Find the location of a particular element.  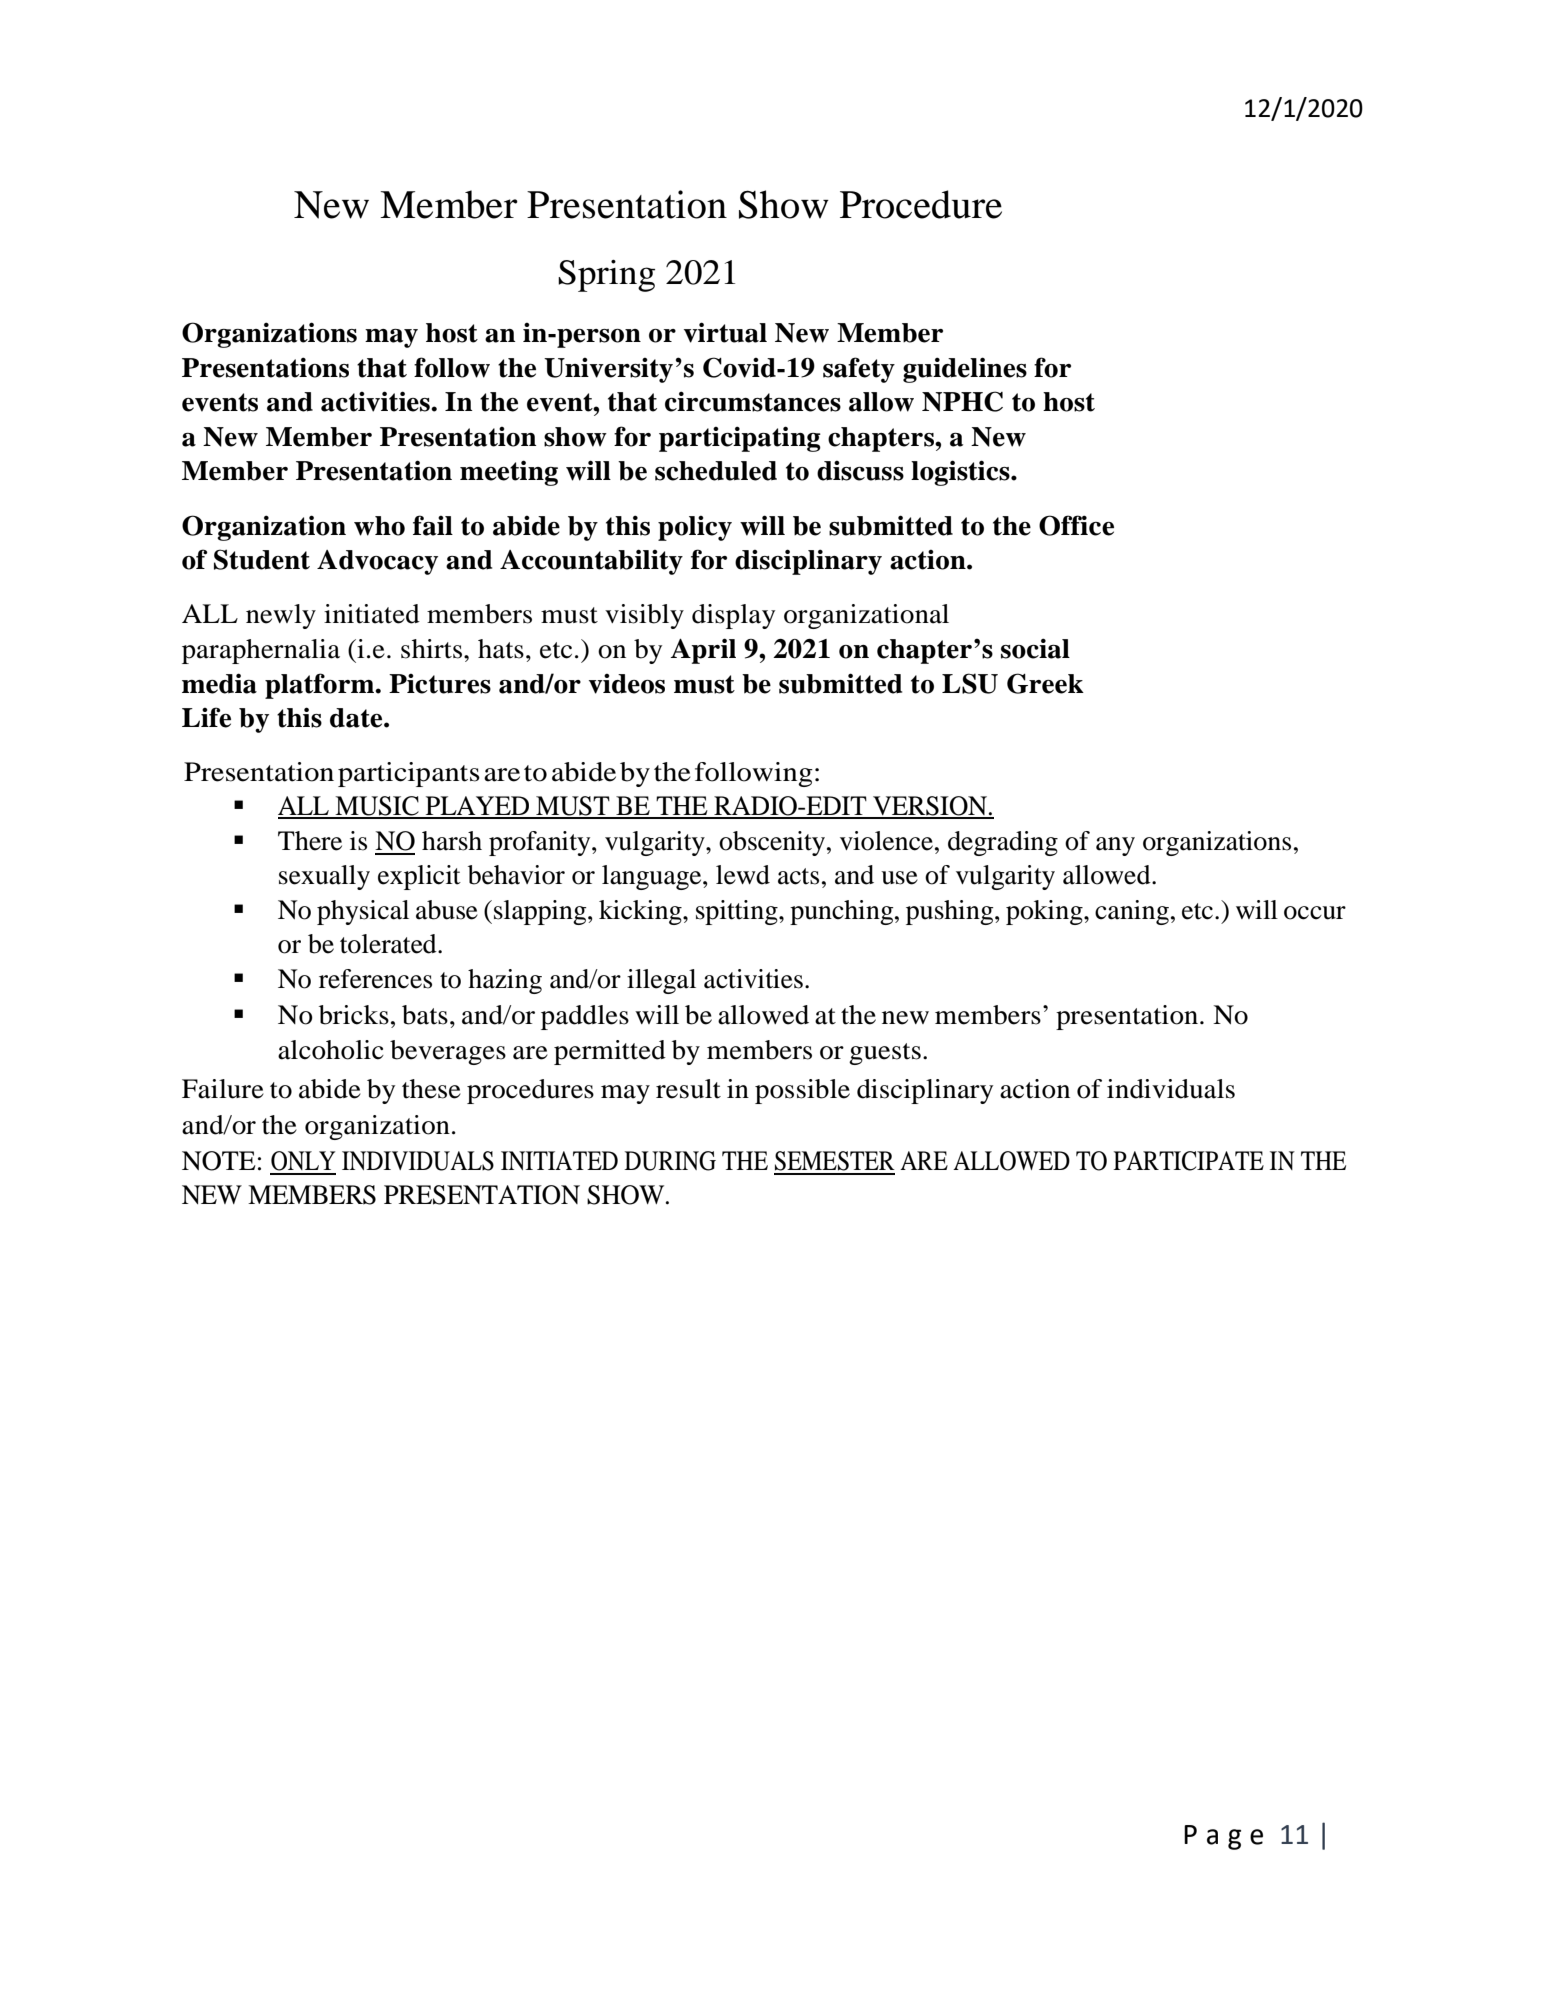

Spring is located at coordinates (606, 276).
